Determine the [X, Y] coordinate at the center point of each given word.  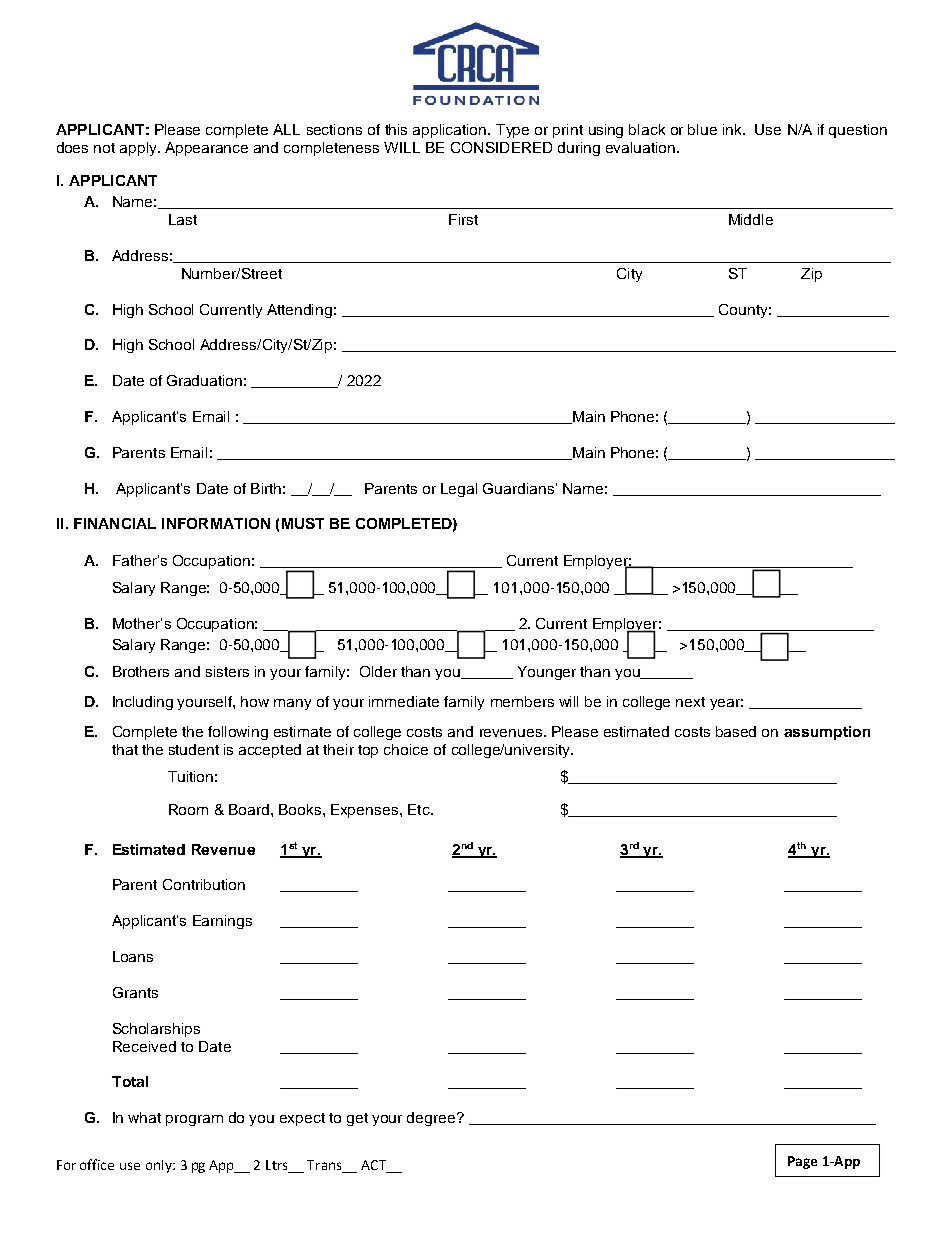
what [144, 1117]
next [690, 702]
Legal [459, 490]
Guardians [518, 488]
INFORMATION [216, 523]
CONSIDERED [501, 147]
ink [733, 129]
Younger [547, 673]
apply [139, 149]
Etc [420, 809]
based [736, 731]
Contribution [204, 884]
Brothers [141, 671]
